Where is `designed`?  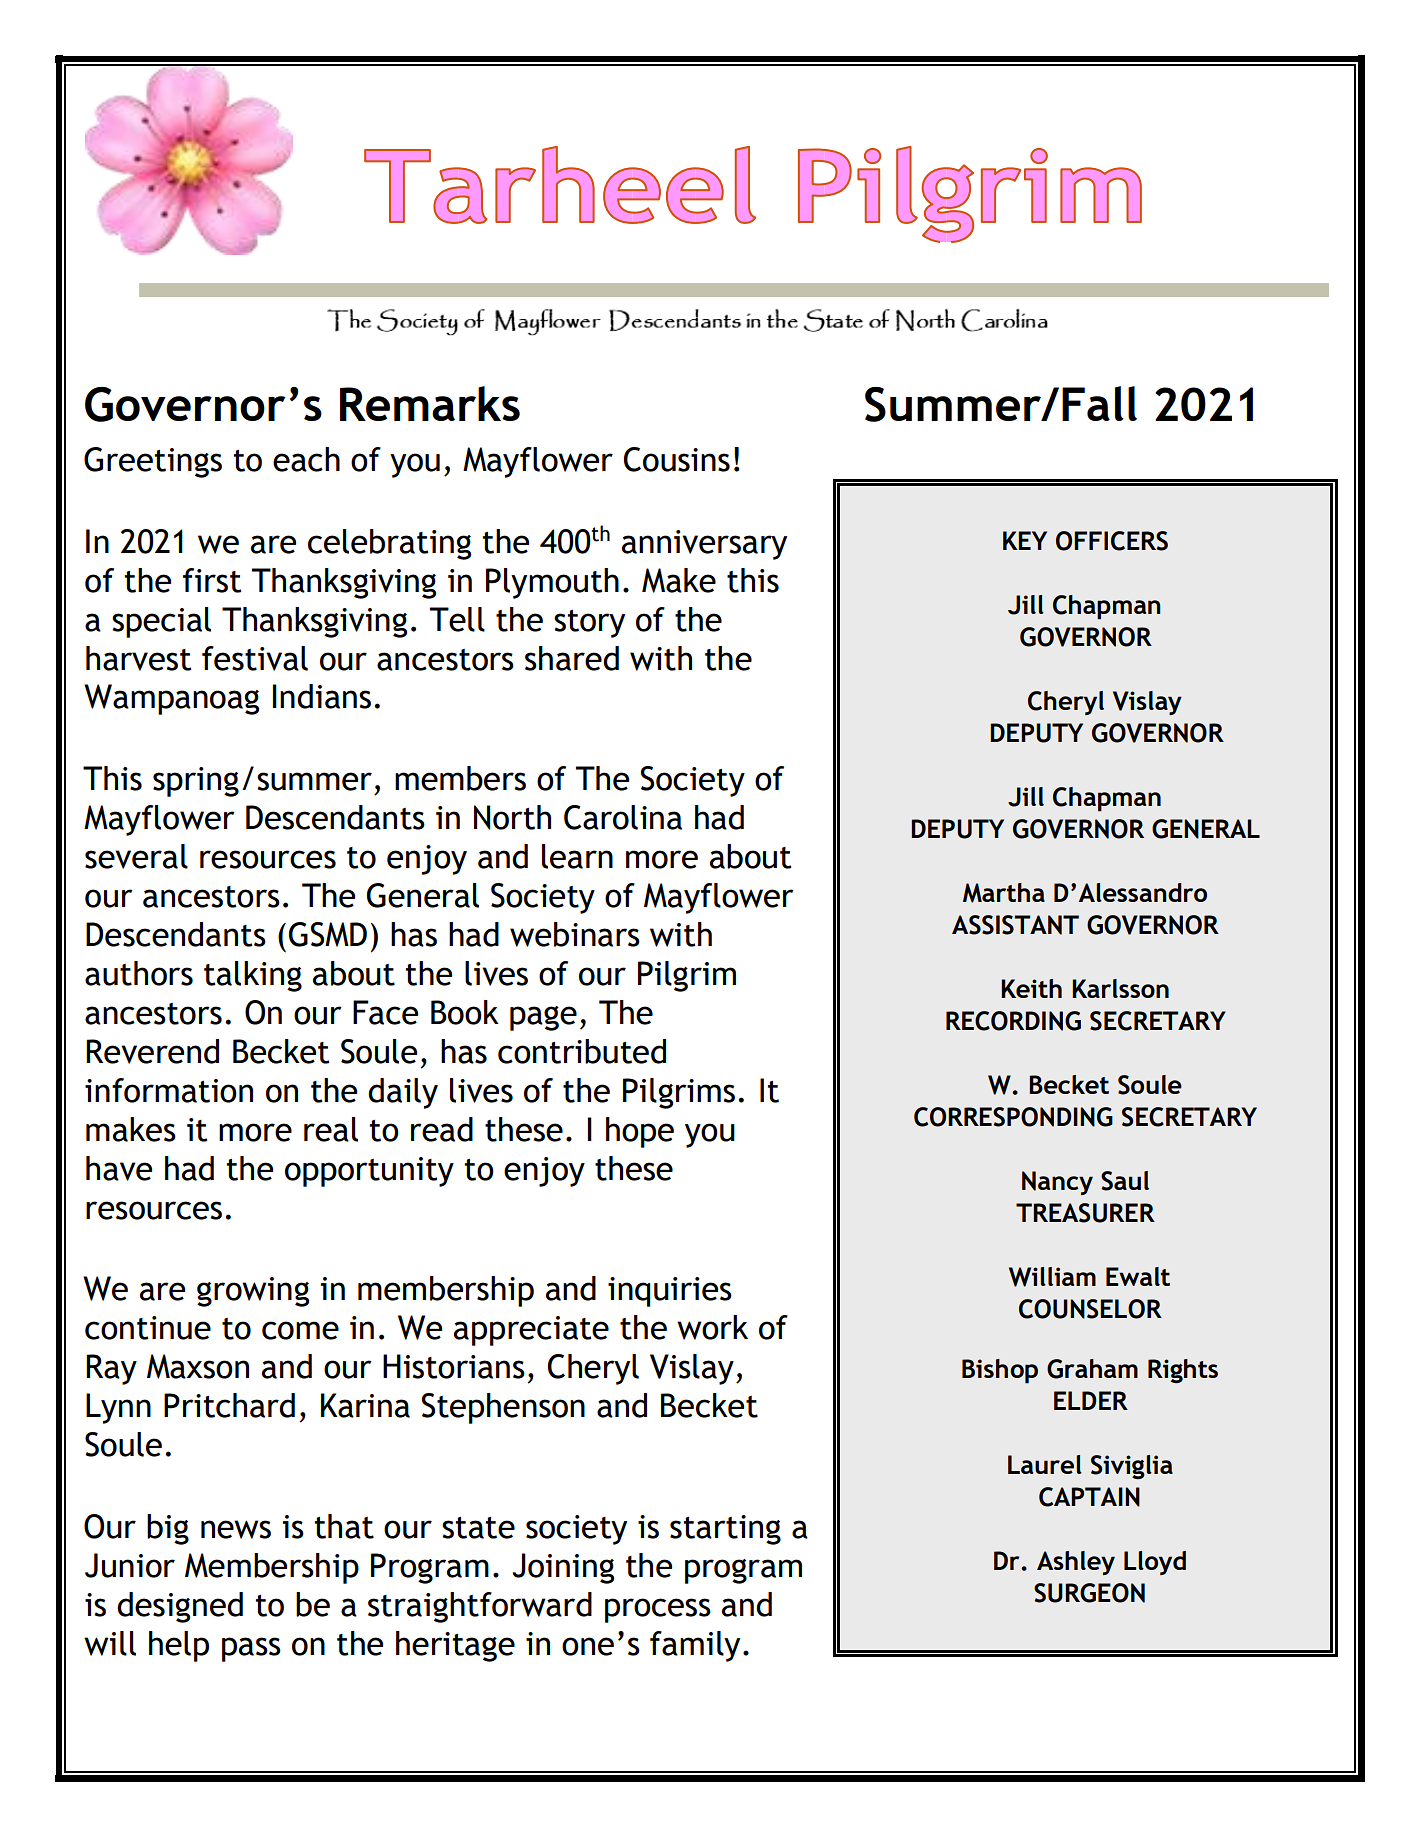 designed is located at coordinates (180, 1607).
